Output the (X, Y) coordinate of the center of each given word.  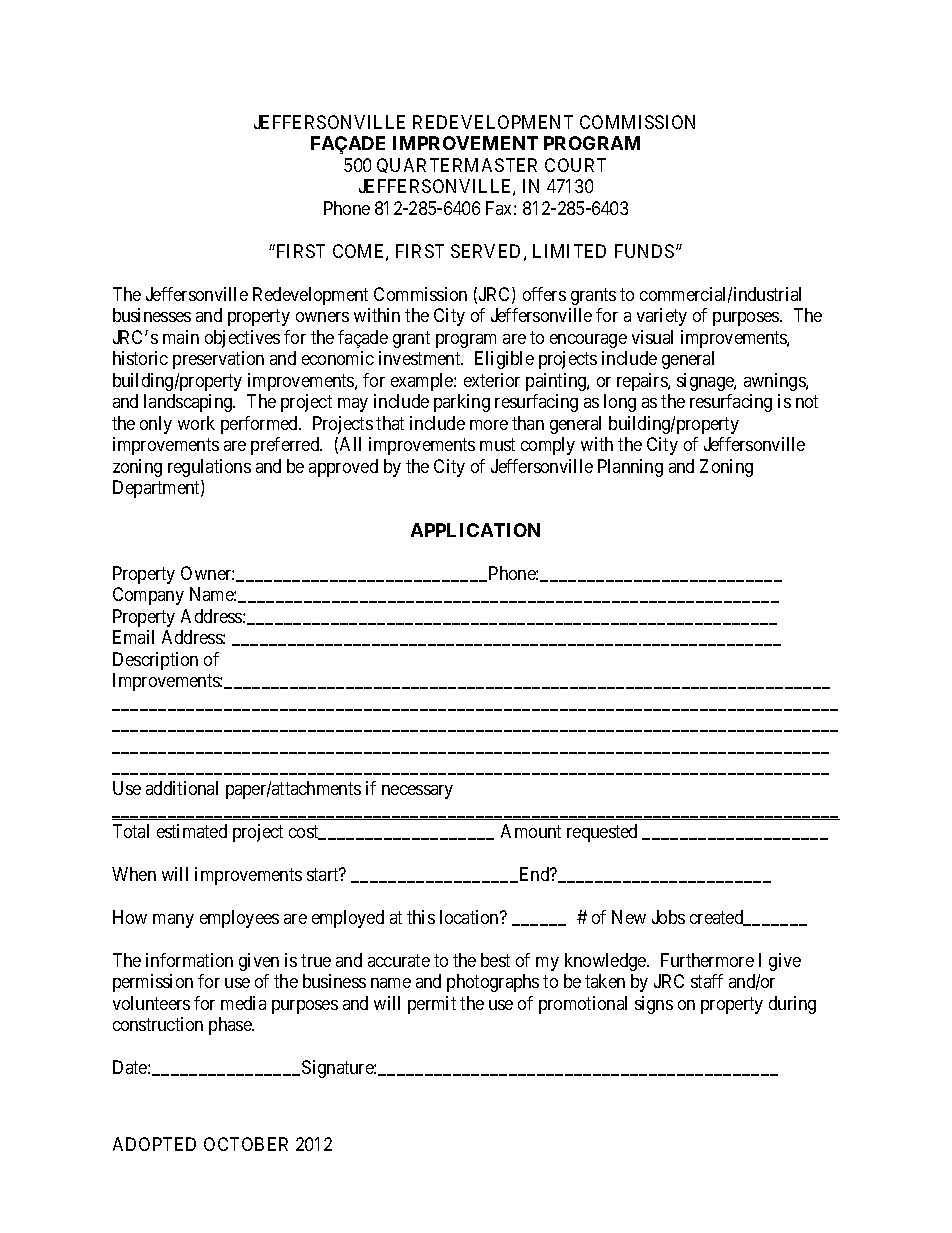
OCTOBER (246, 1144)
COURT (575, 165)
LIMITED (569, 251)
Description (155, 661)
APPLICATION (475, 530)
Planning (630, 468)
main (181, 337)
